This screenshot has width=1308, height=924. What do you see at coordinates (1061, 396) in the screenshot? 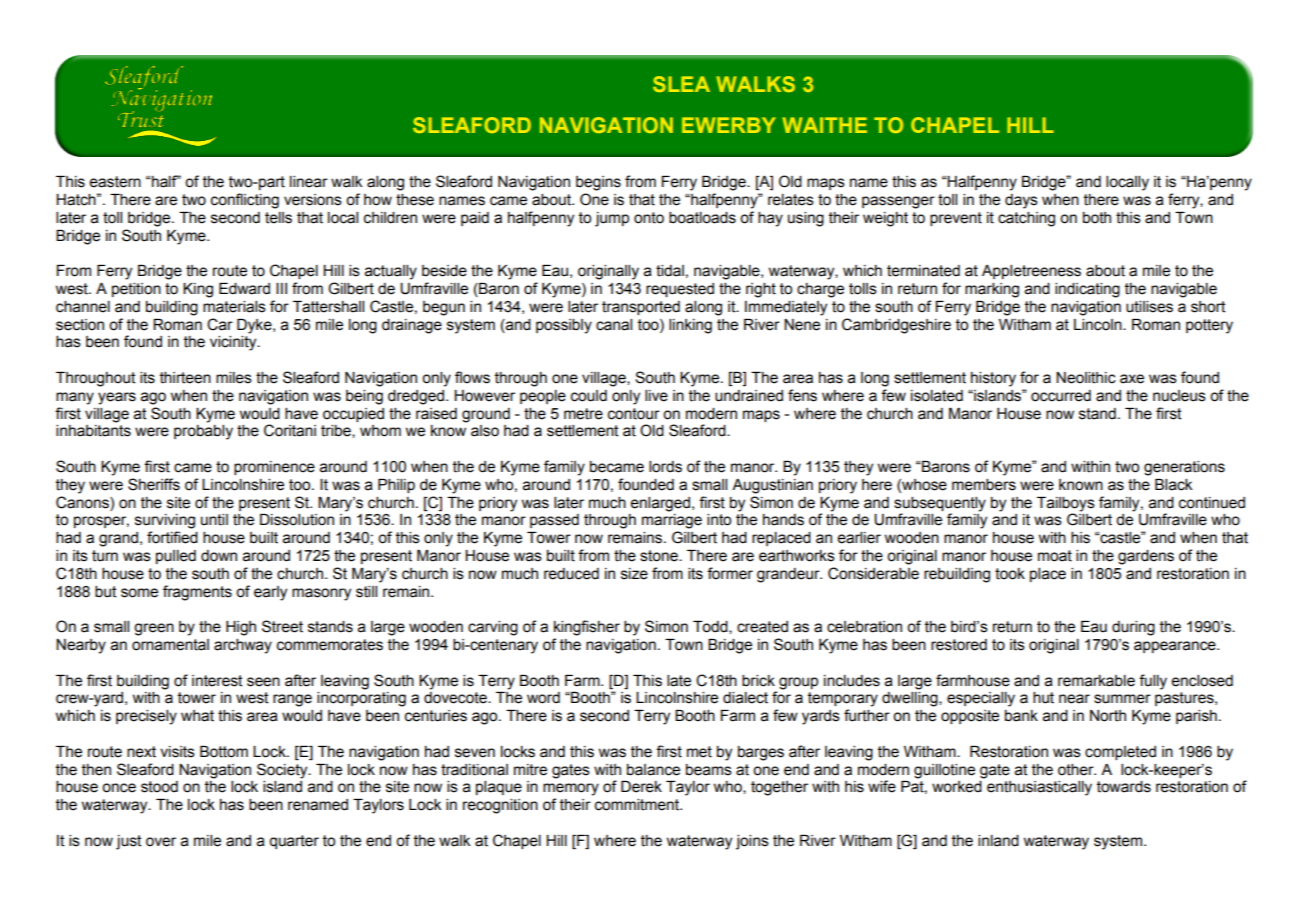
I see `occurred` at bounding box center [1061, 396].
